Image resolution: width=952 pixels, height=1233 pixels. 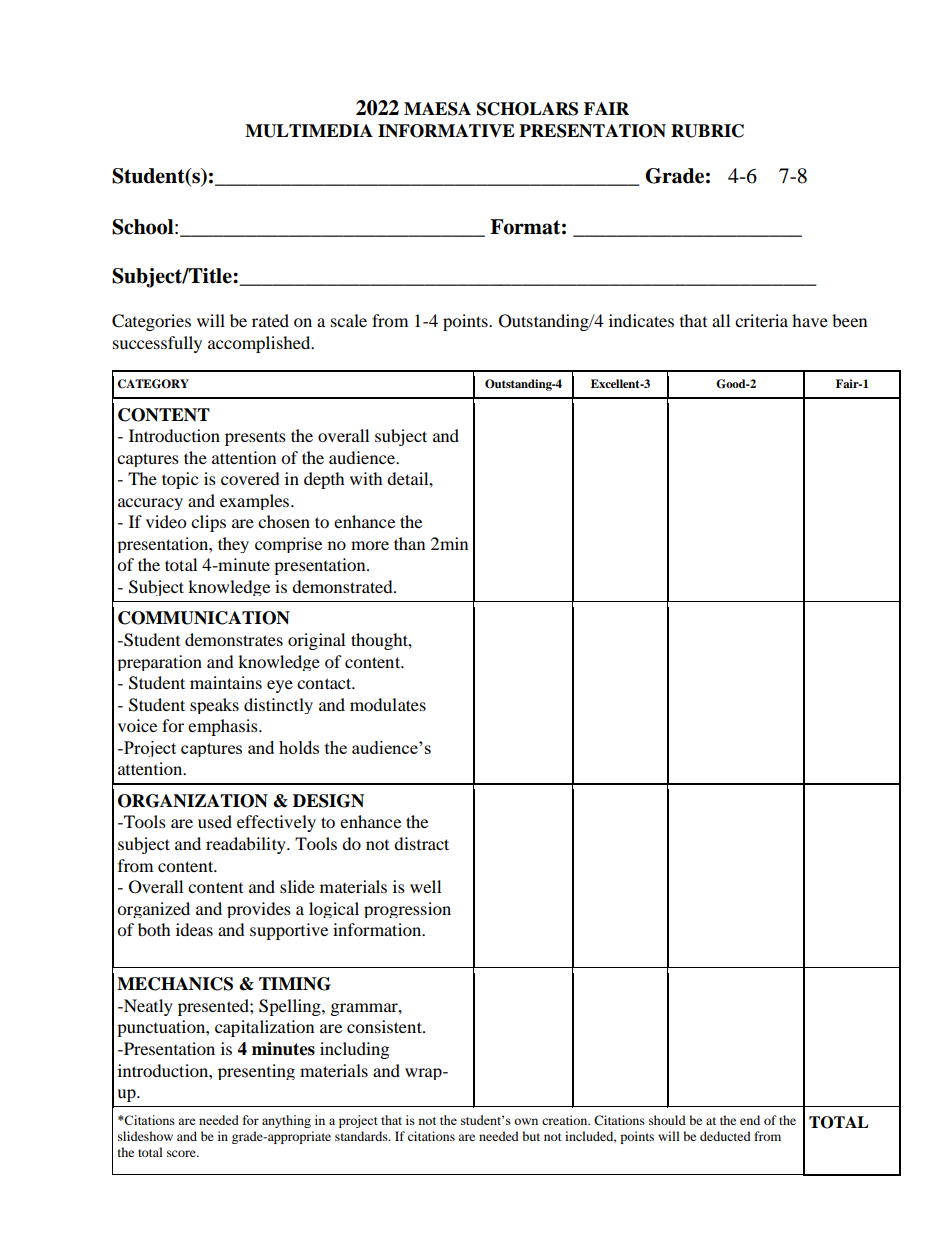 I want to click on readability, so click(x=247, y=845).
